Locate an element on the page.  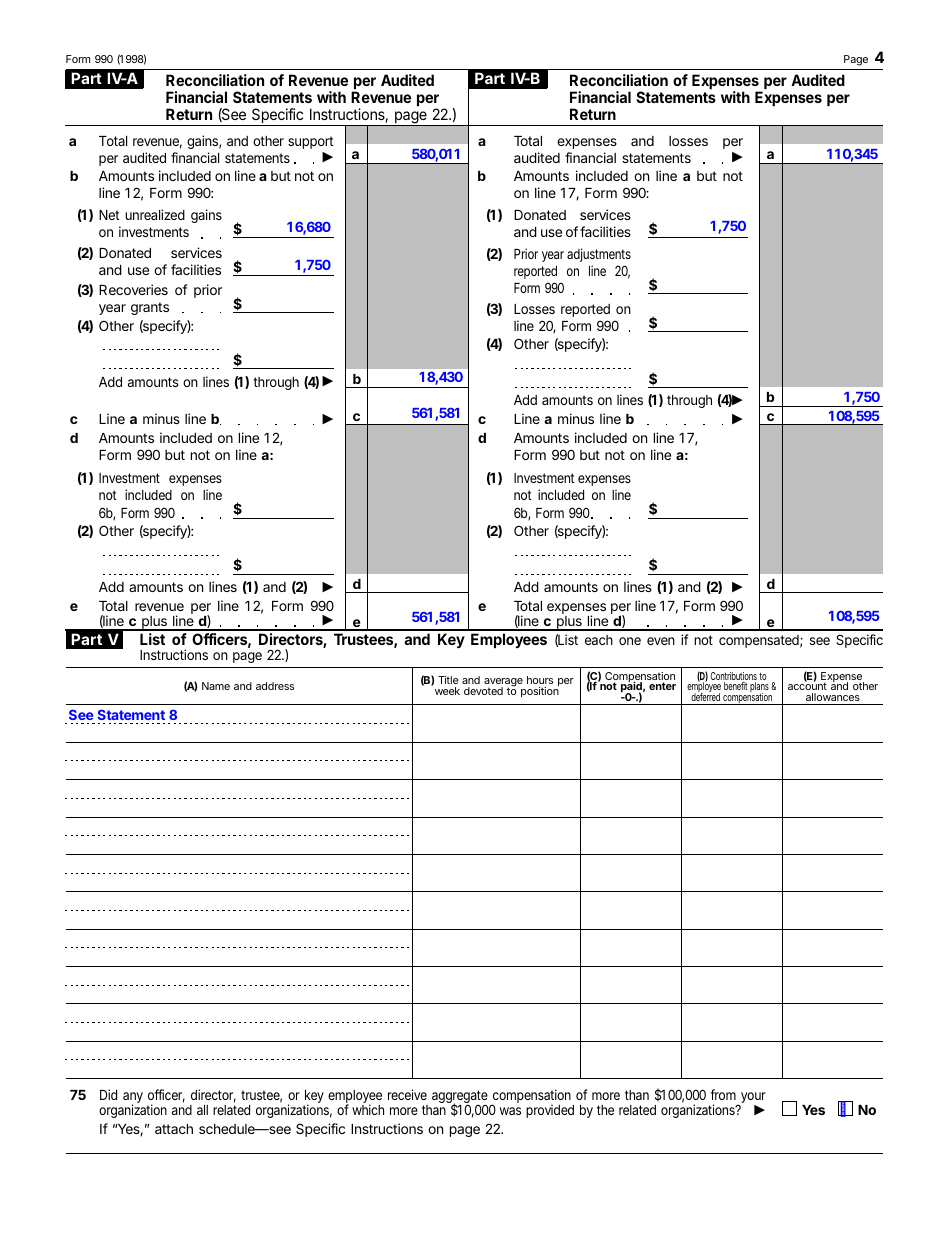
from is located at coordinates (723, 1094).
